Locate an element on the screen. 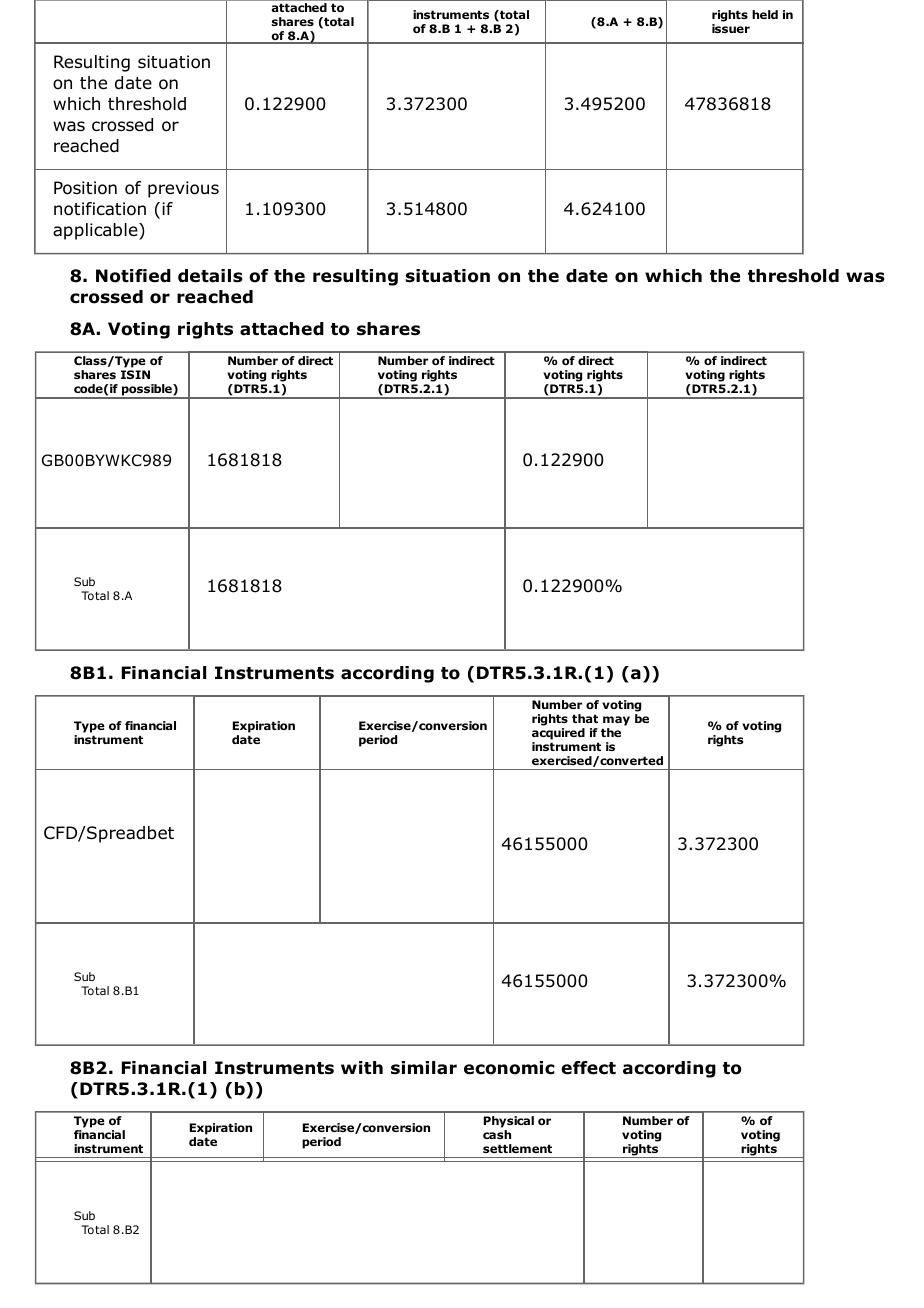 The height and width of the screenshot is (1308, 924). with is located at coordinates (362, 1067).
